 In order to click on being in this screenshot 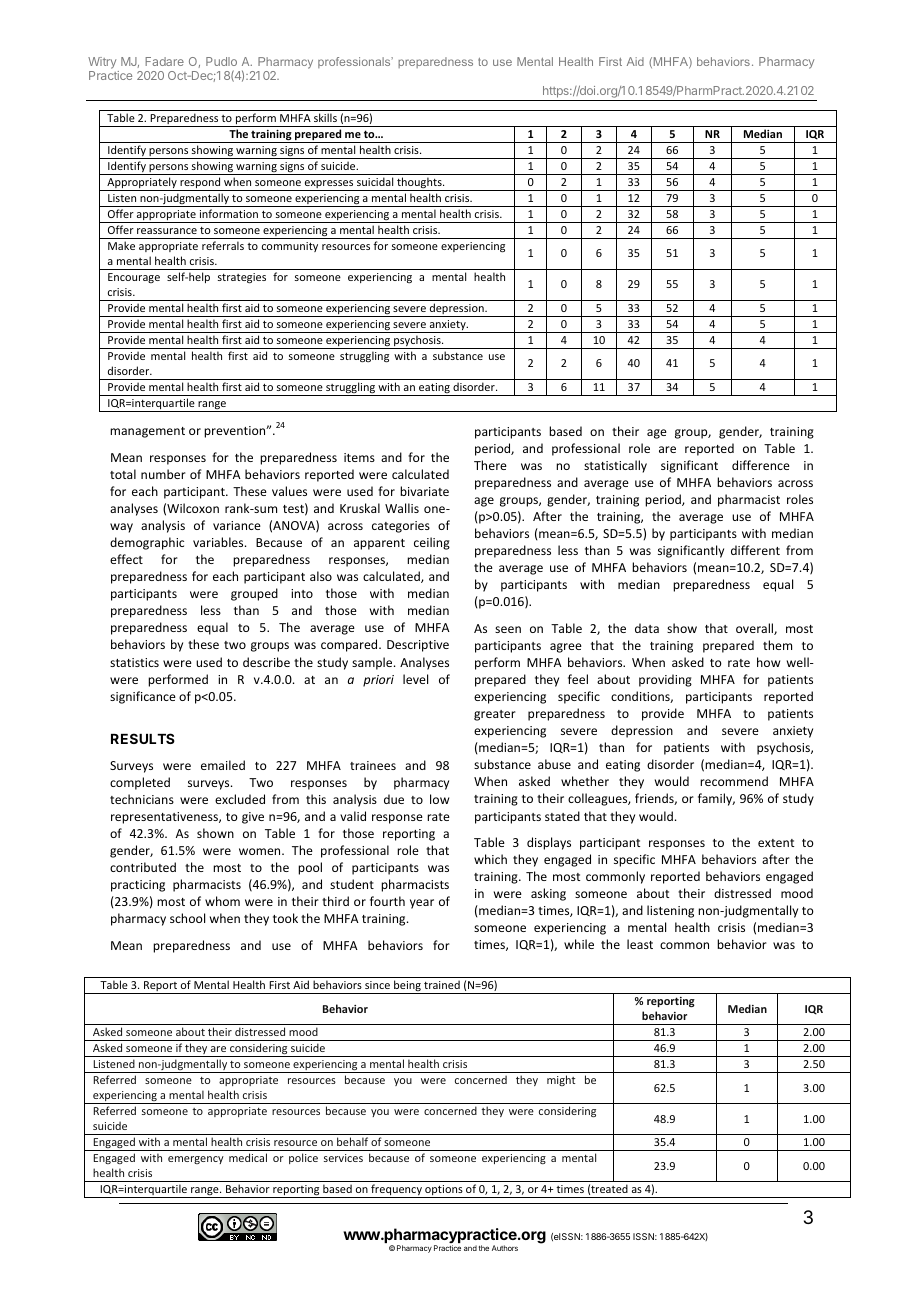, I will do `click(407, 987)`.
